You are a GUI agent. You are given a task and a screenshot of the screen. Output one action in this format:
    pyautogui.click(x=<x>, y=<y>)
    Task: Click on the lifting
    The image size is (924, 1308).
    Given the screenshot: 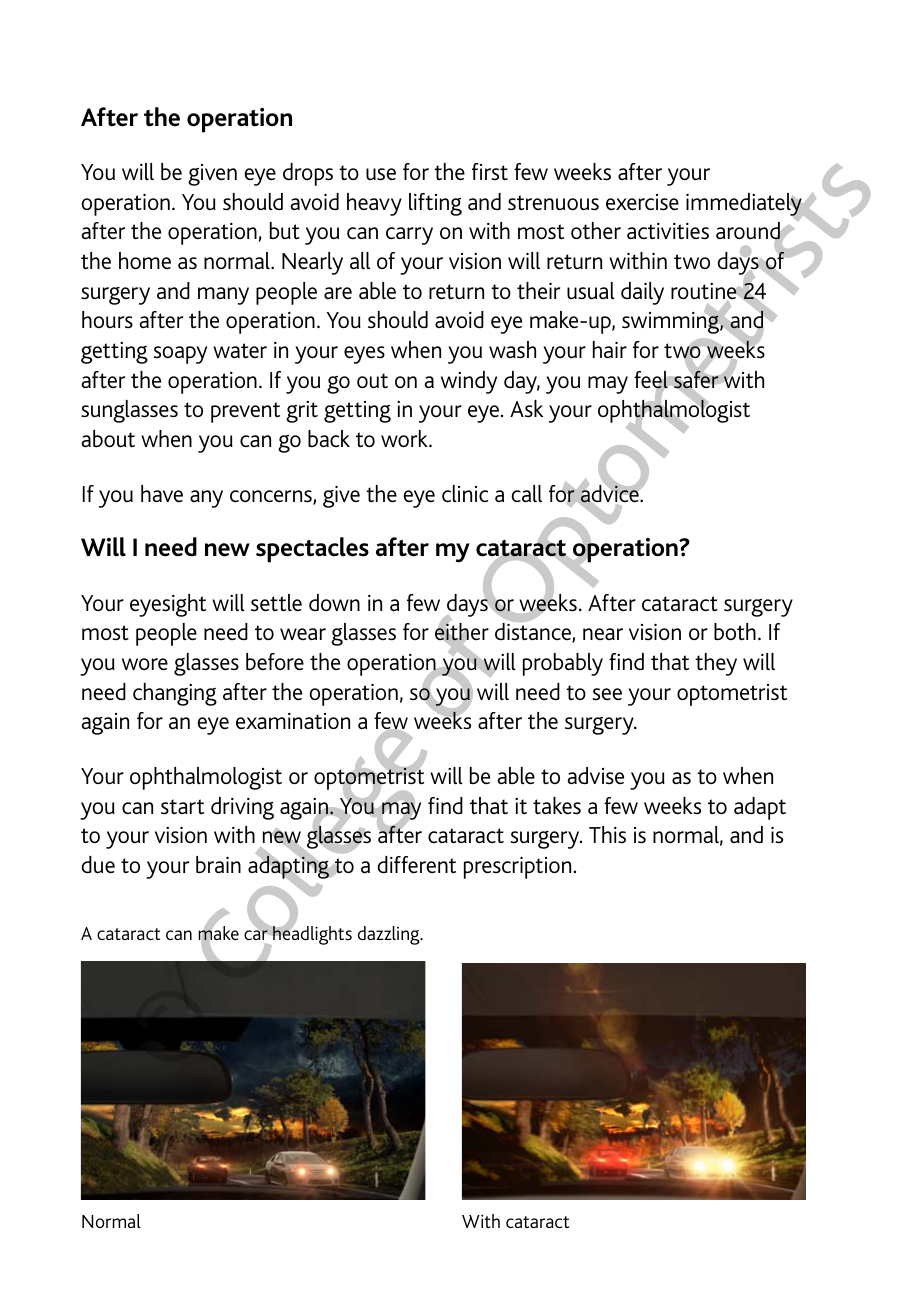 What is the action you would take?
    pyautogui.click(x=435, y=204)
